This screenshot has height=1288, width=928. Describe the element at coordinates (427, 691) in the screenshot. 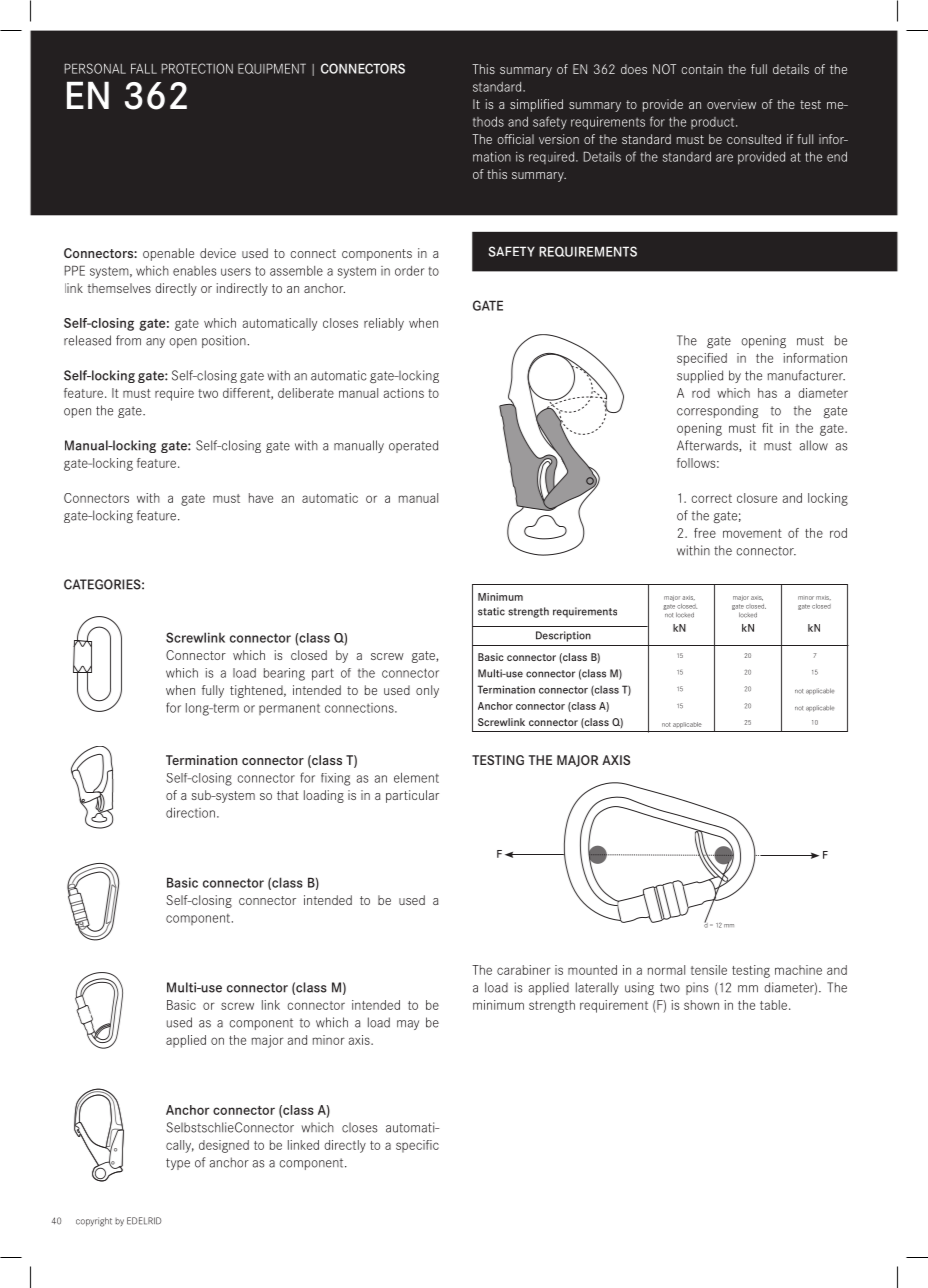

I see `only` at that location.
